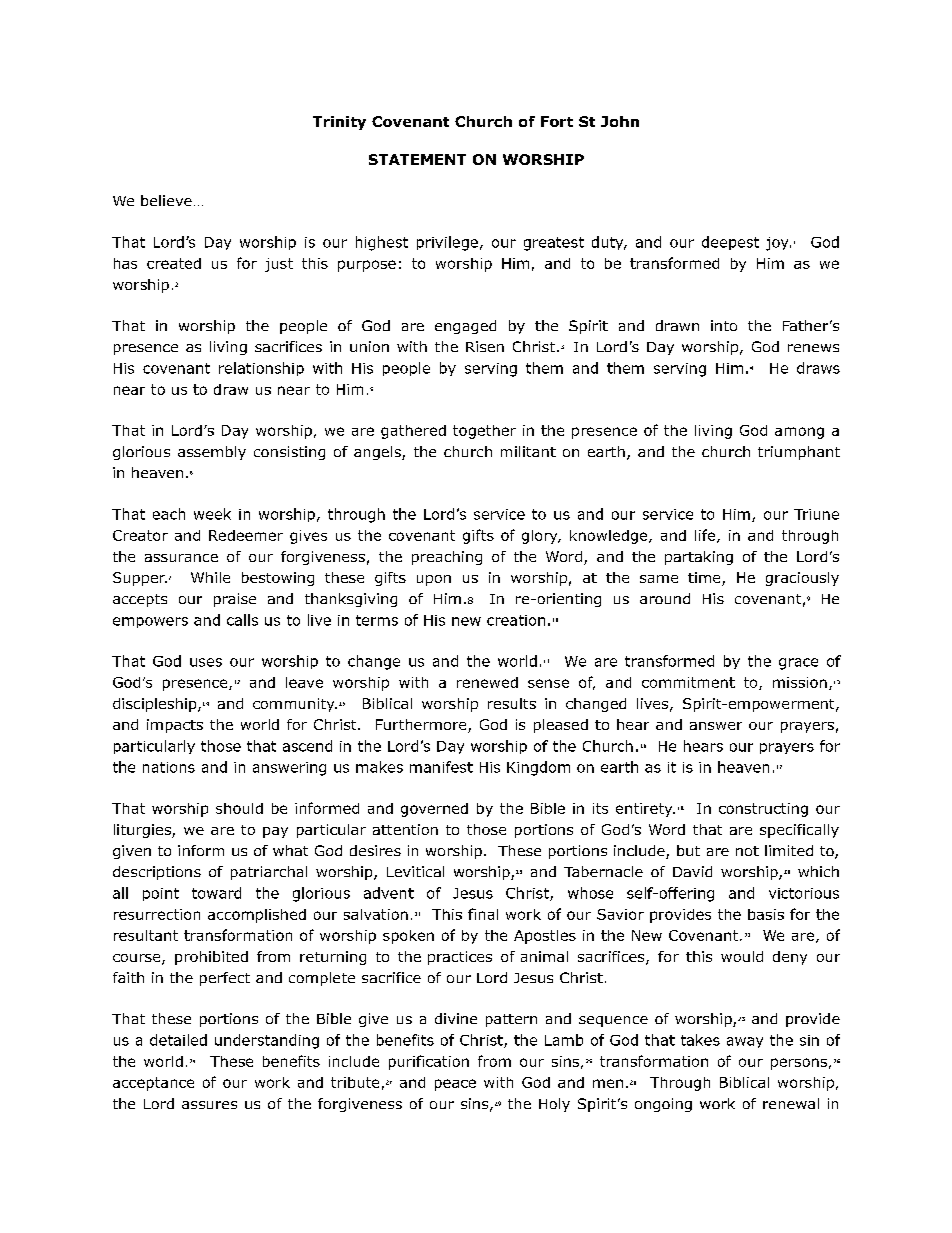 This screenshot has width=952, height=1233. Describe the element at coordinates (209, 1105) in the screenshot. I see `assures` at that location.
